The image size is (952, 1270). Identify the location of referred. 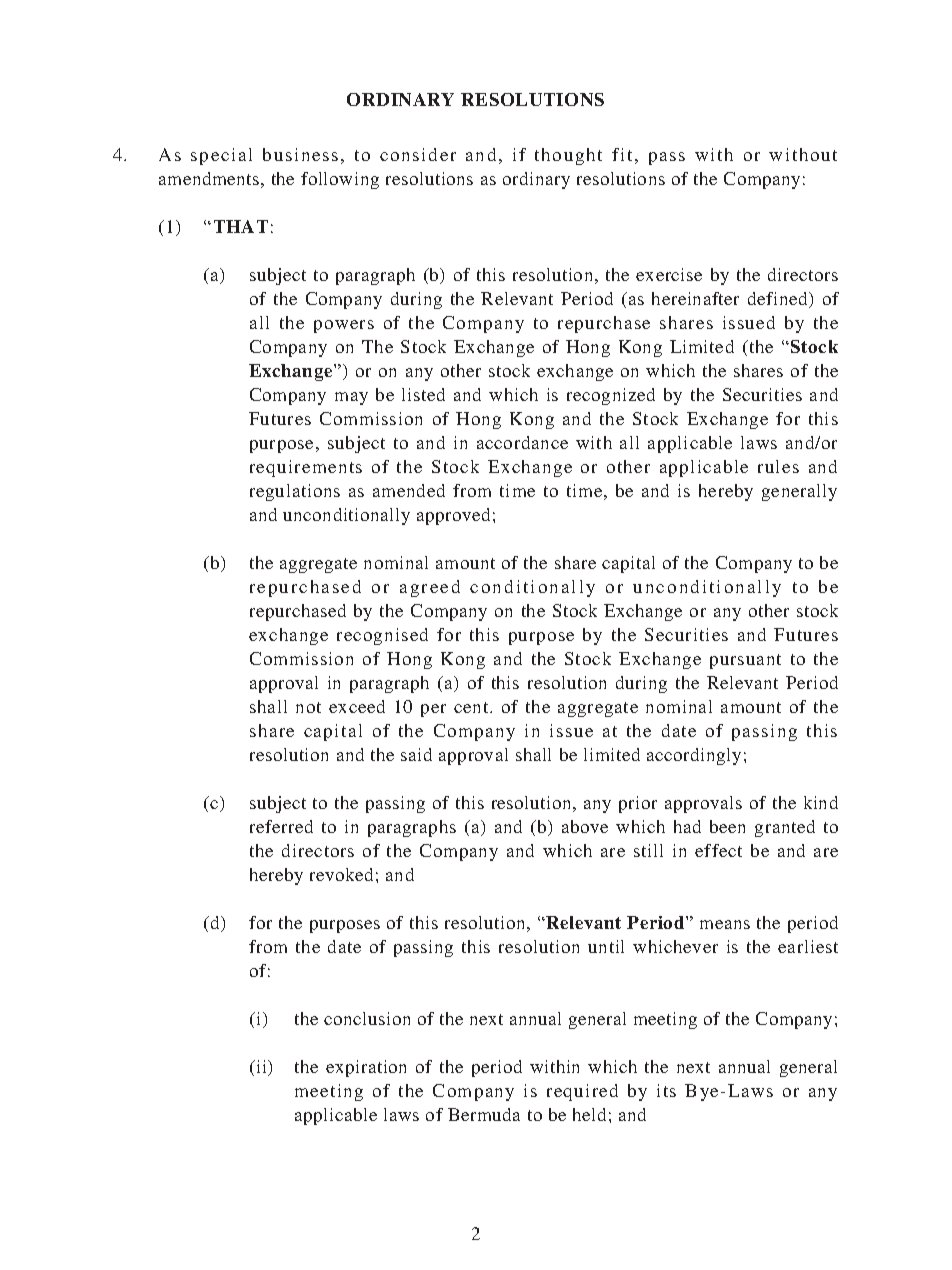
(281, 826).
